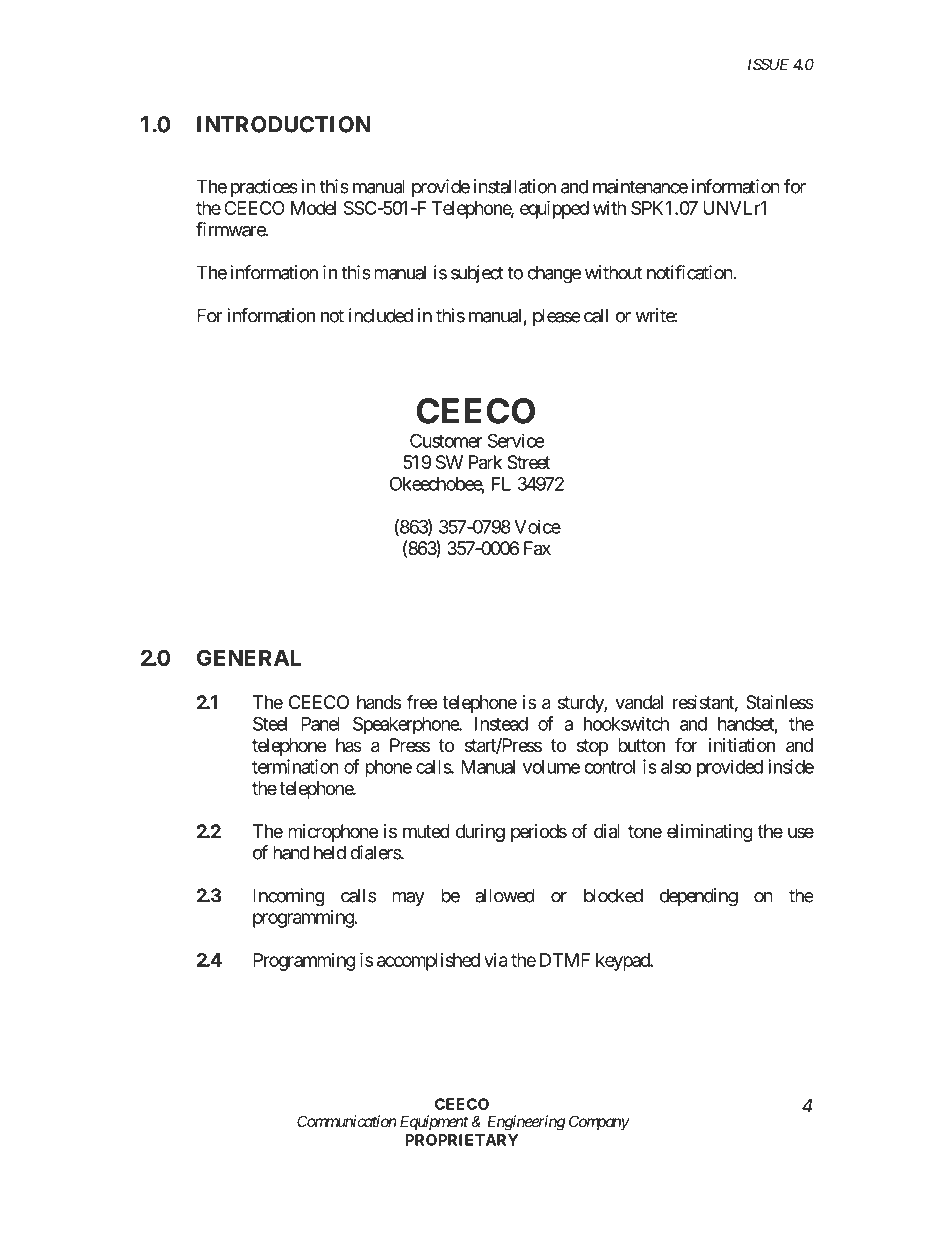  Describe the element at coordinates (283, 124) in the document. I see `INTRODUCTION` at that location.
